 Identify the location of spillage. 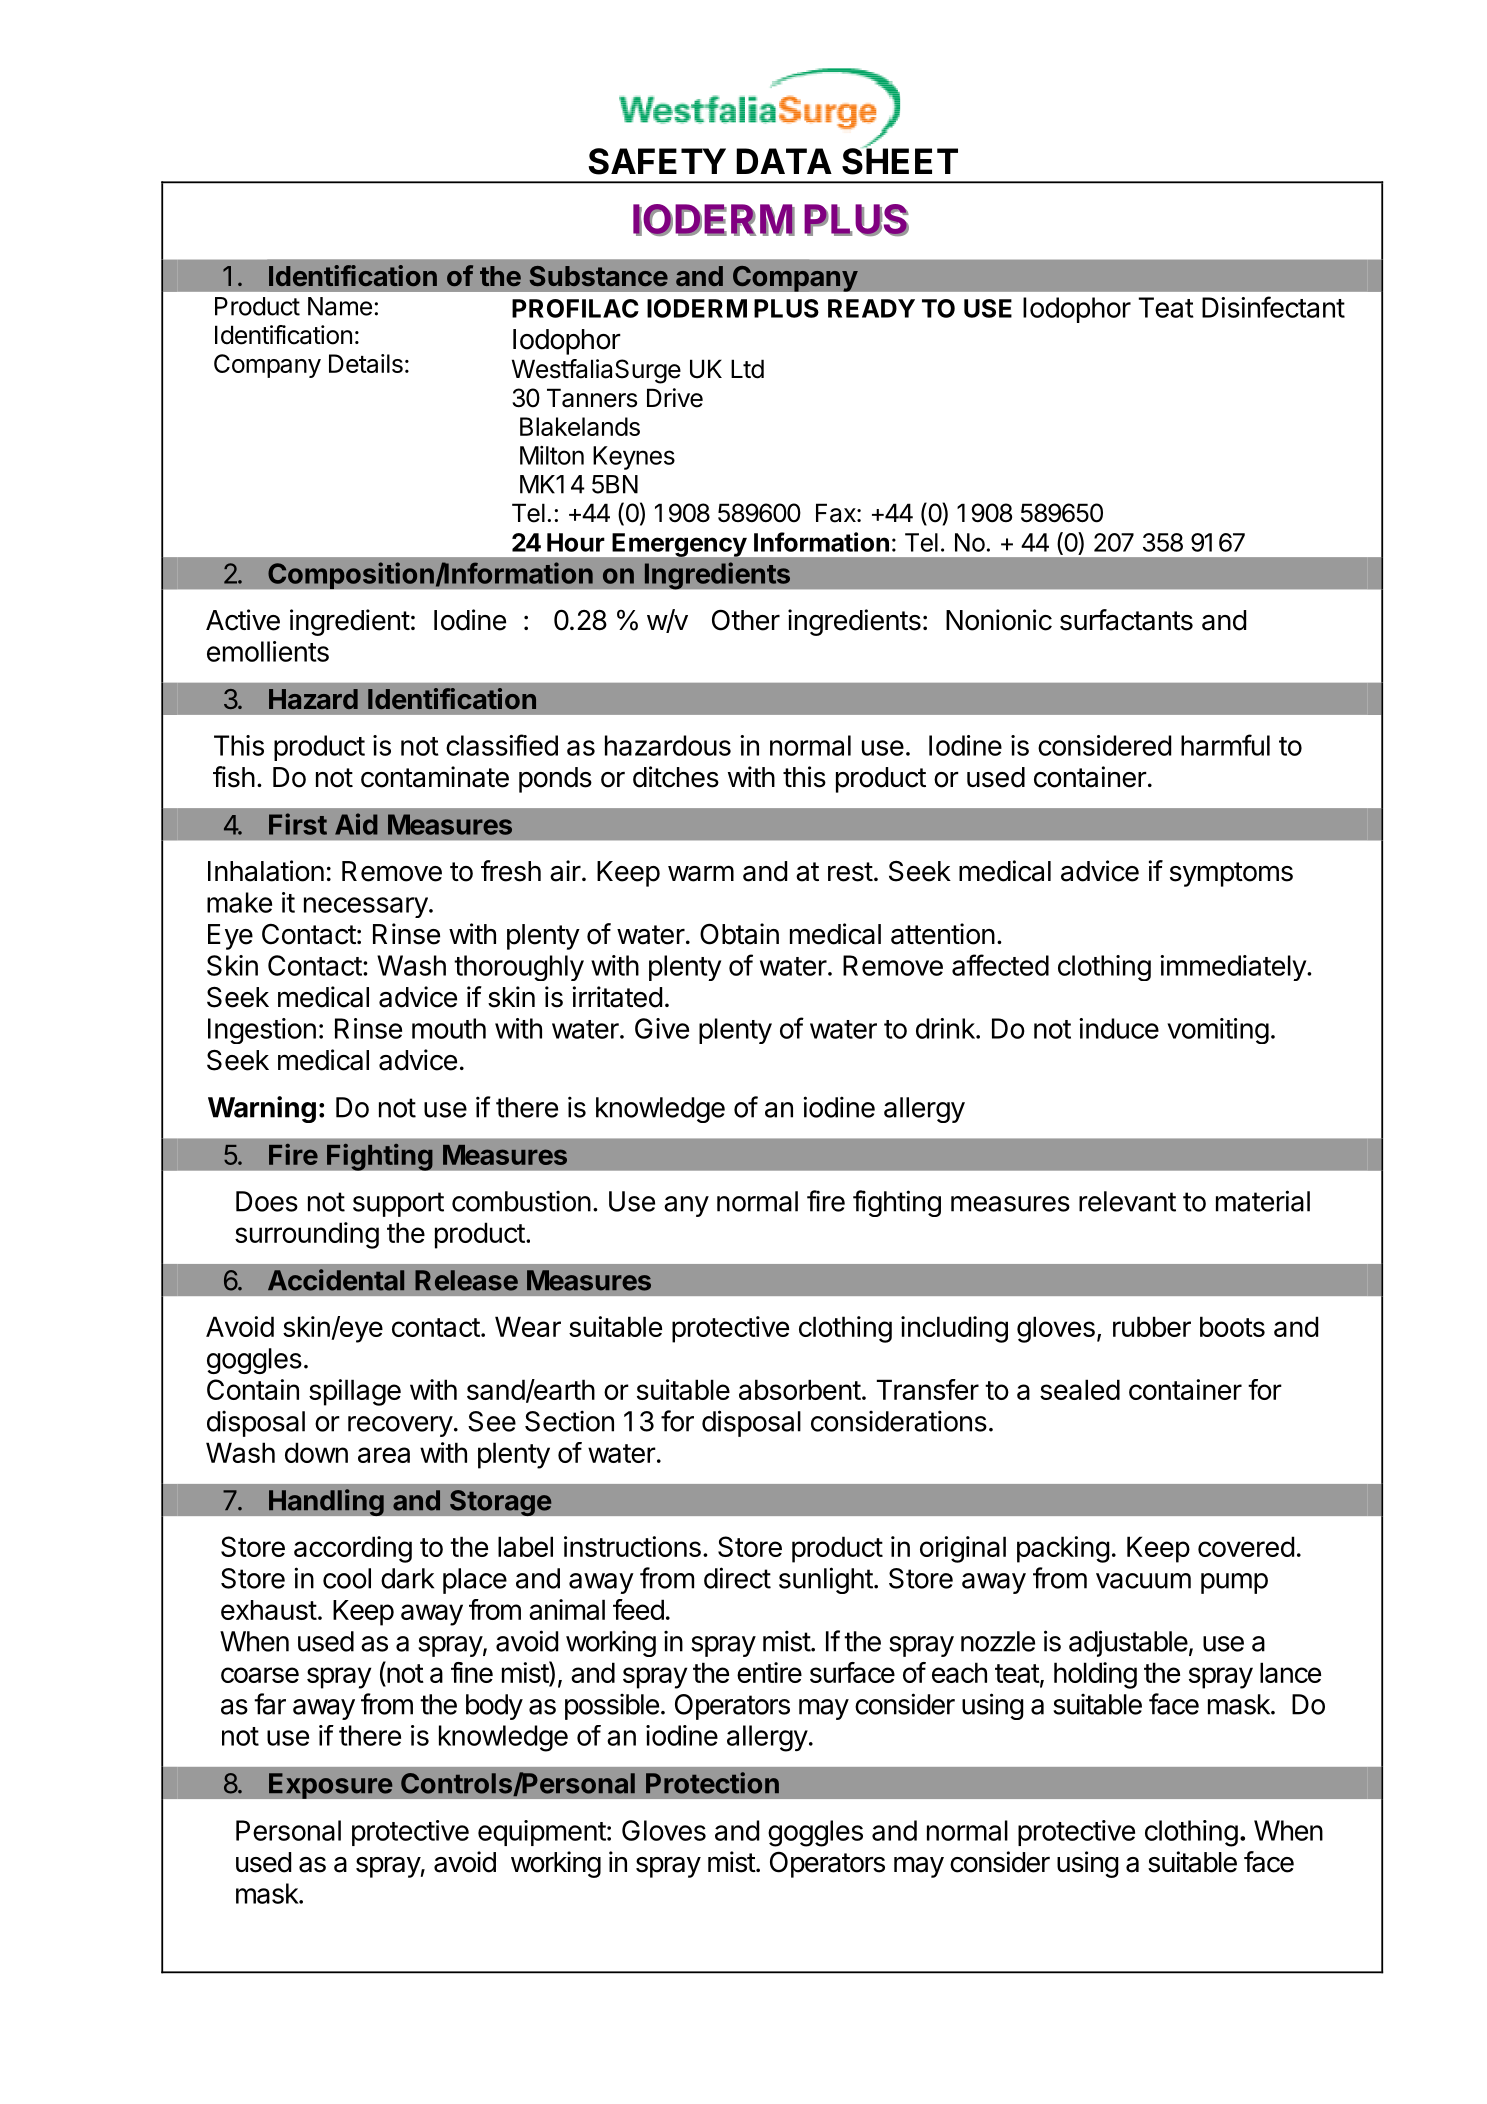
(355, 1392).
